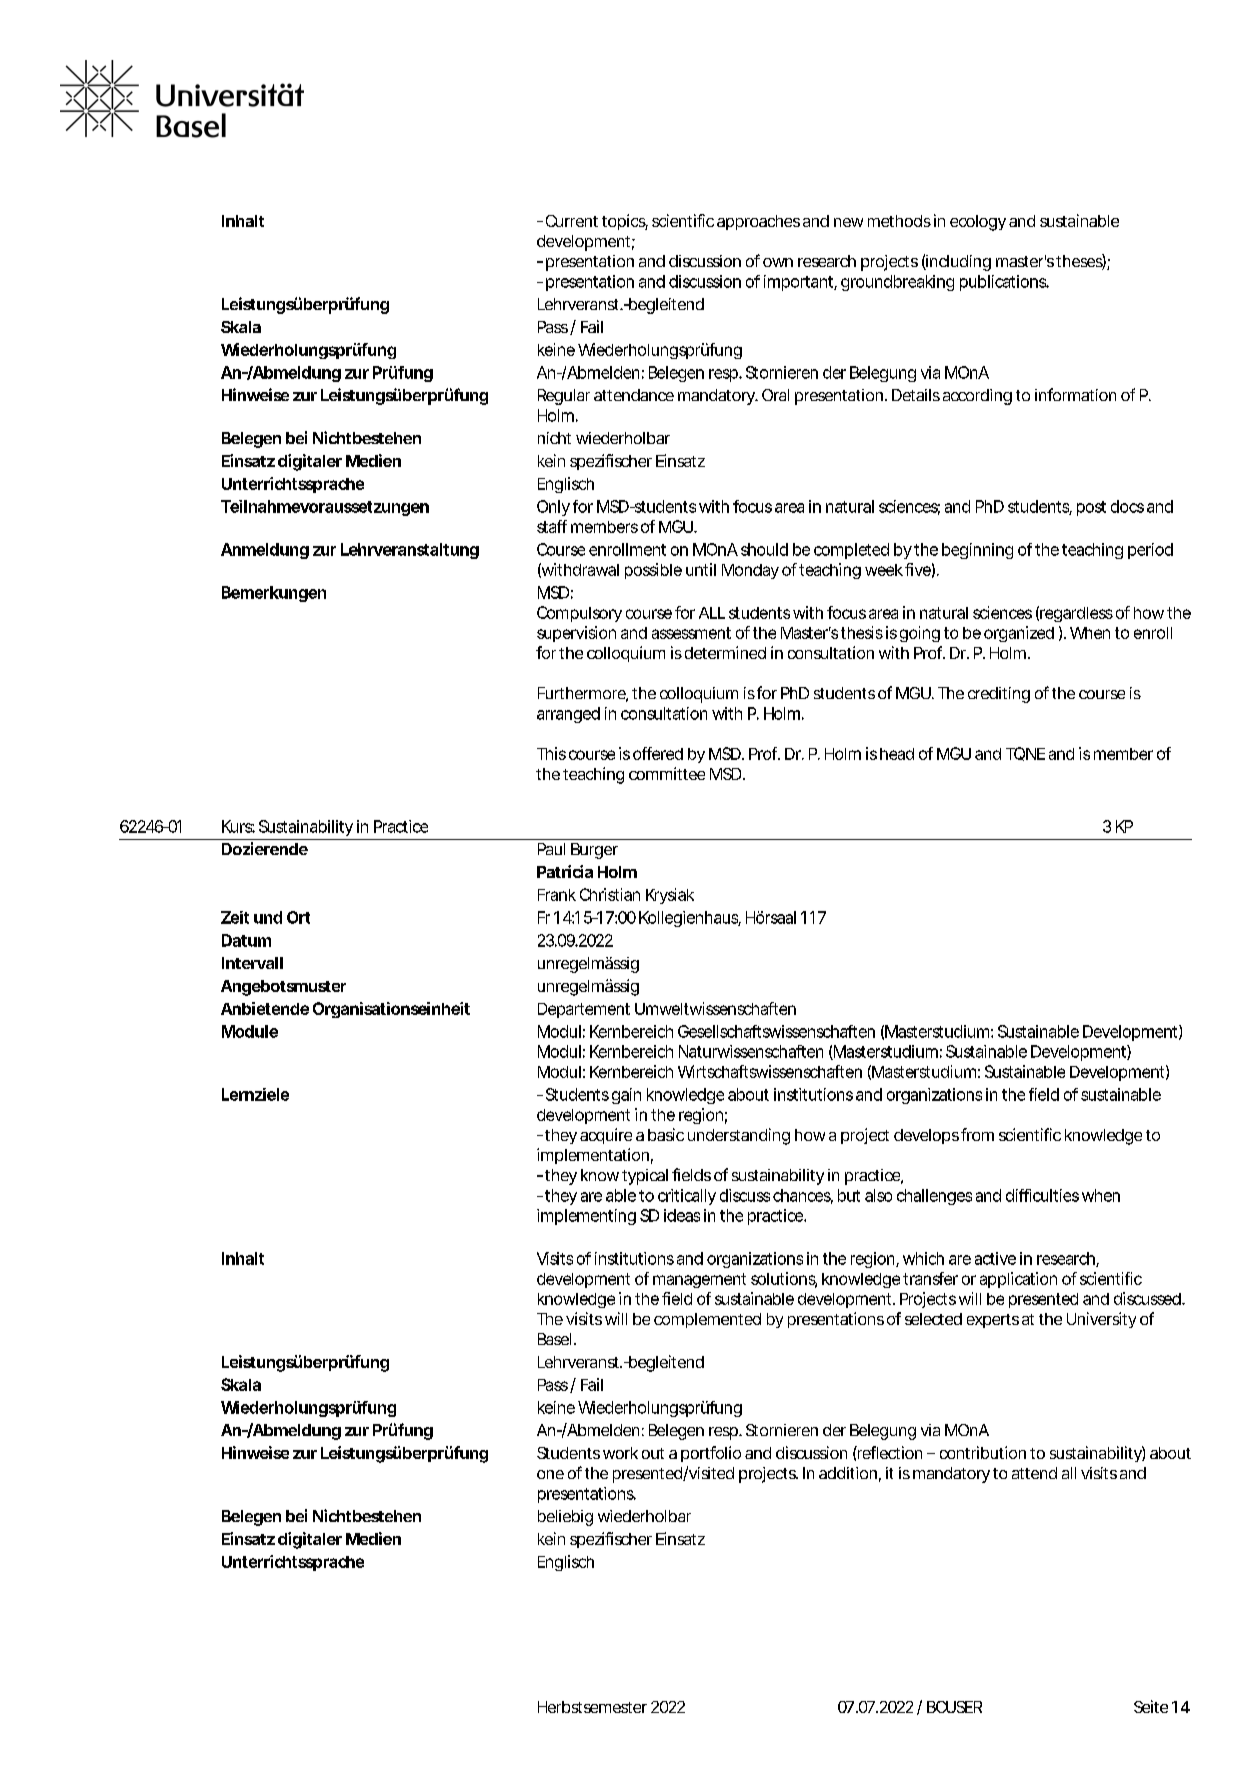  I want to click on Oral, so click(775, 395).
